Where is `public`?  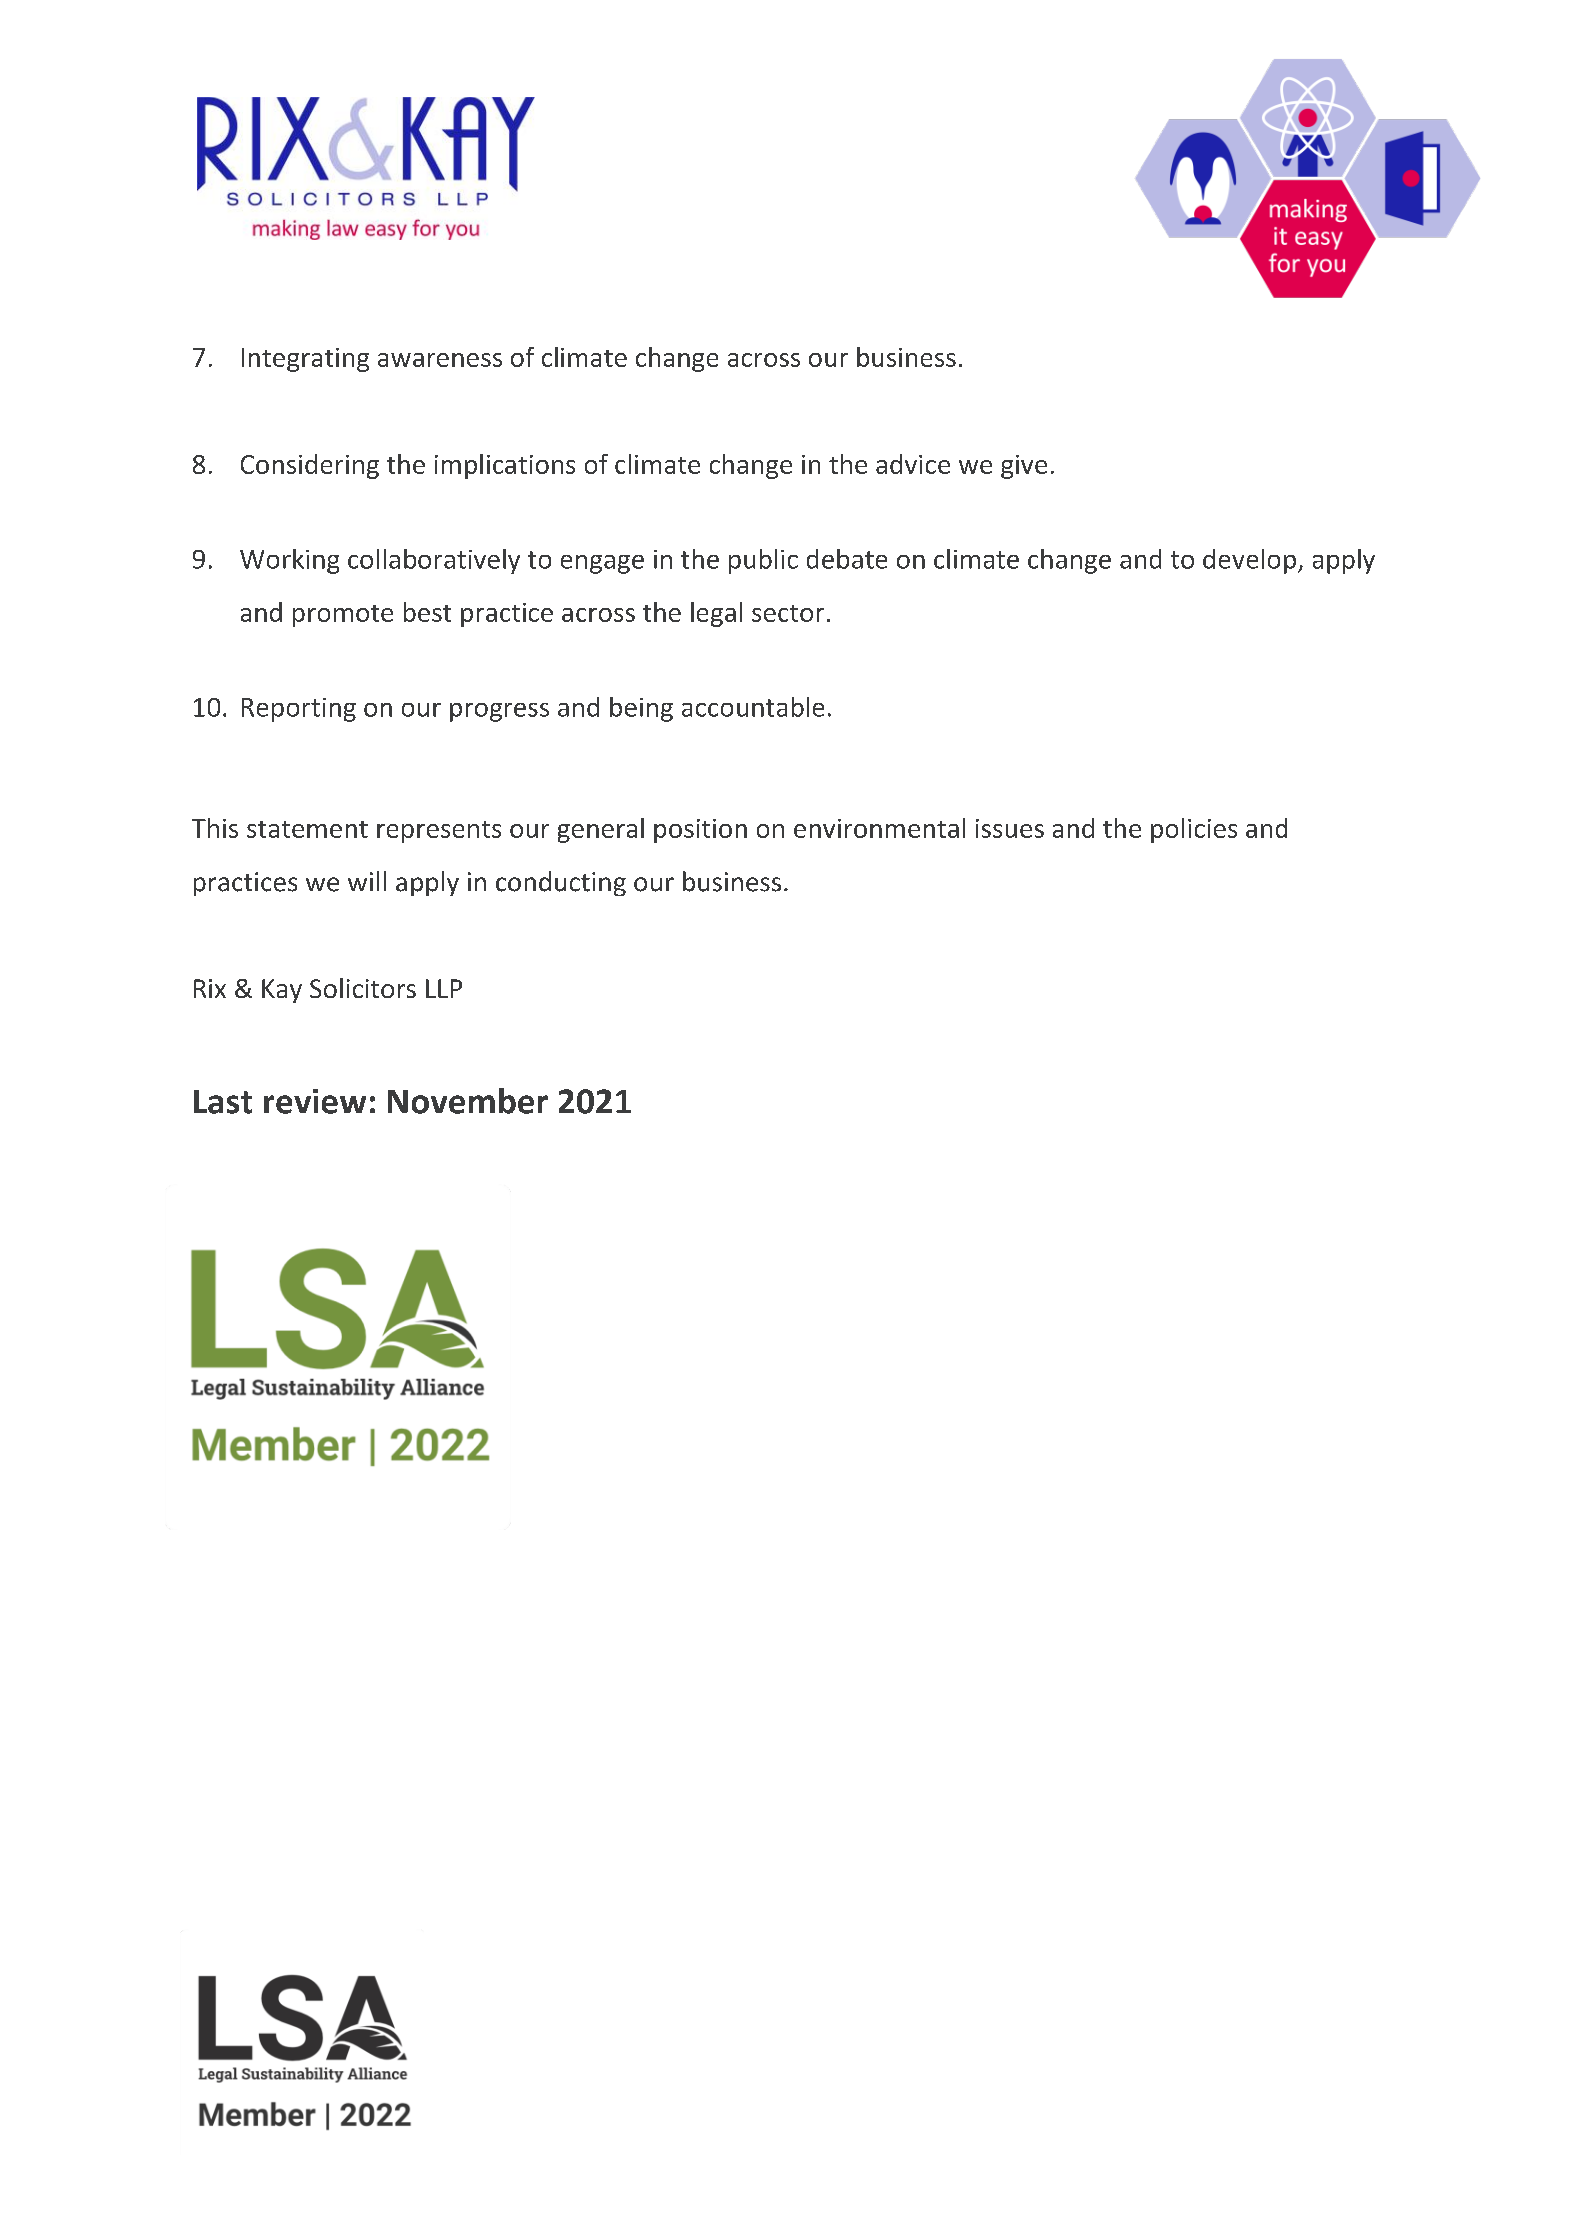 public is located at coordinates (763, 561).
